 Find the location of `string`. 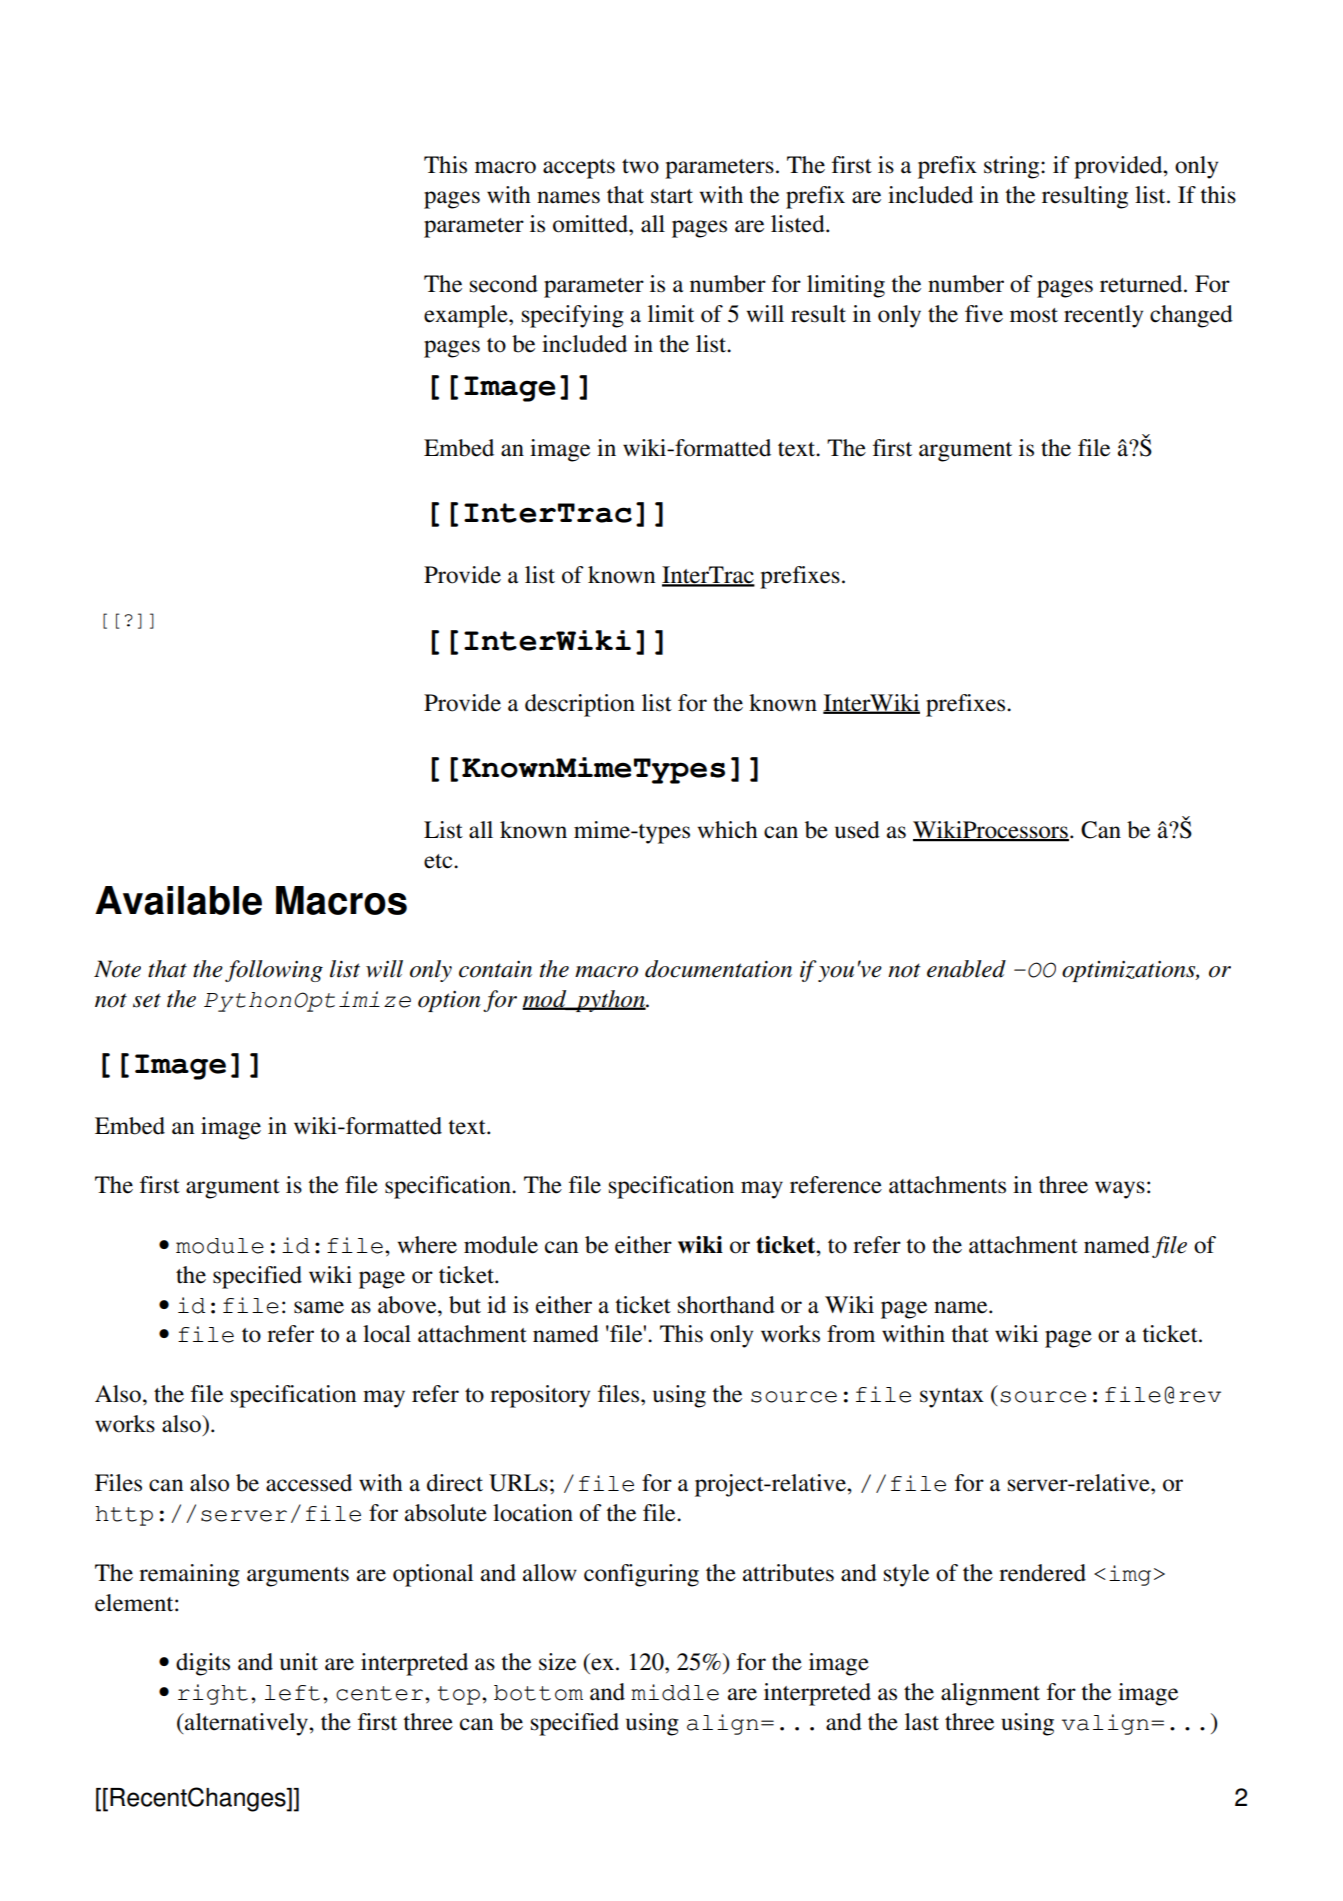

string is located at coordinates (1013, 167).
